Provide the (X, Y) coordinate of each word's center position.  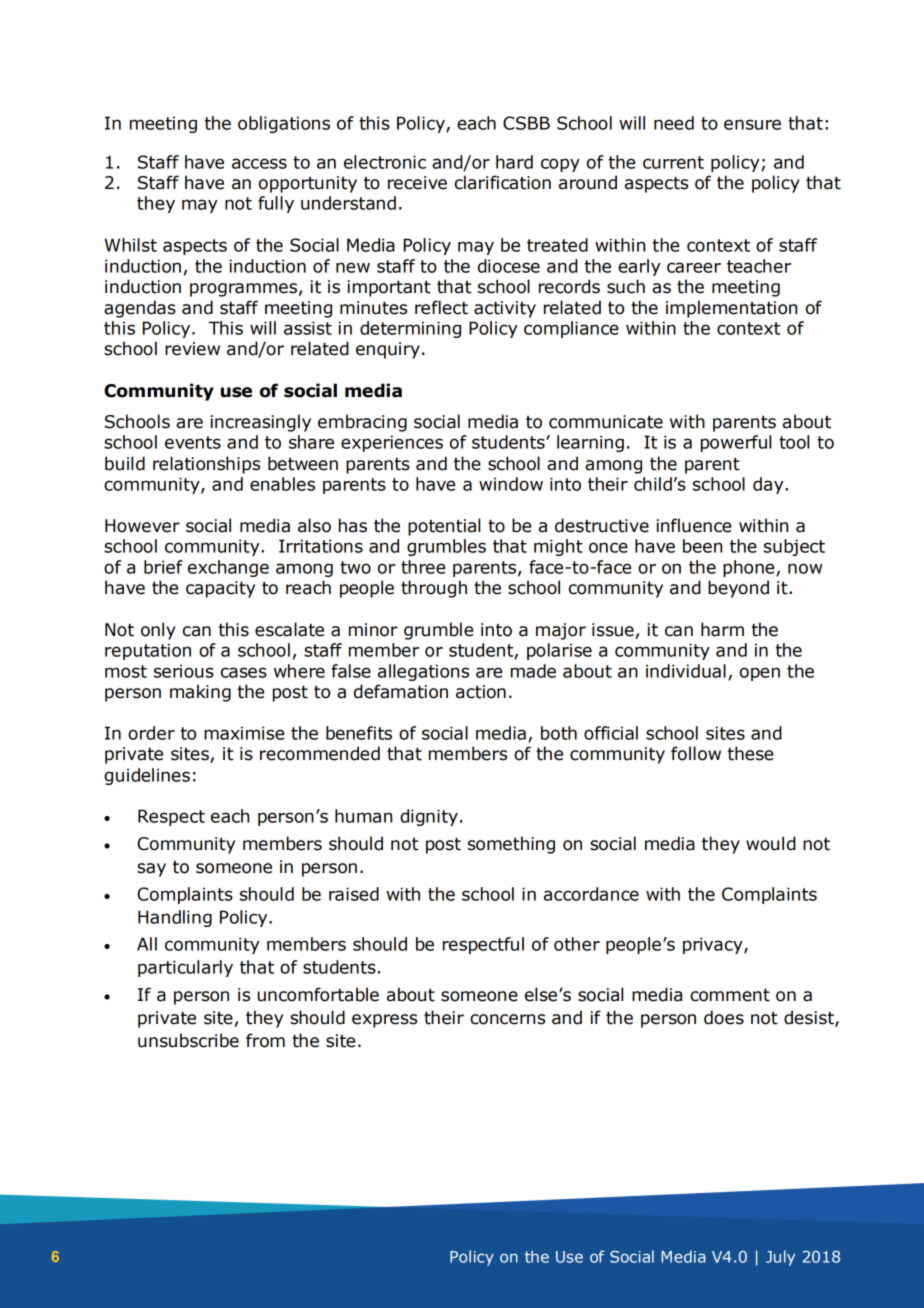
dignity (429, 817)
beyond (738, 589)
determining (410, 329)
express (384, 1021)
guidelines (147, 776)
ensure (752, 124)
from (265, 1040)
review (192, 349)
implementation (731, 309)
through (434, 589)
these (750, 753)
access (259, 163)
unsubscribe (188, 1040)
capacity (220, 589)
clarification (503, 182)
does (724, 1017)
